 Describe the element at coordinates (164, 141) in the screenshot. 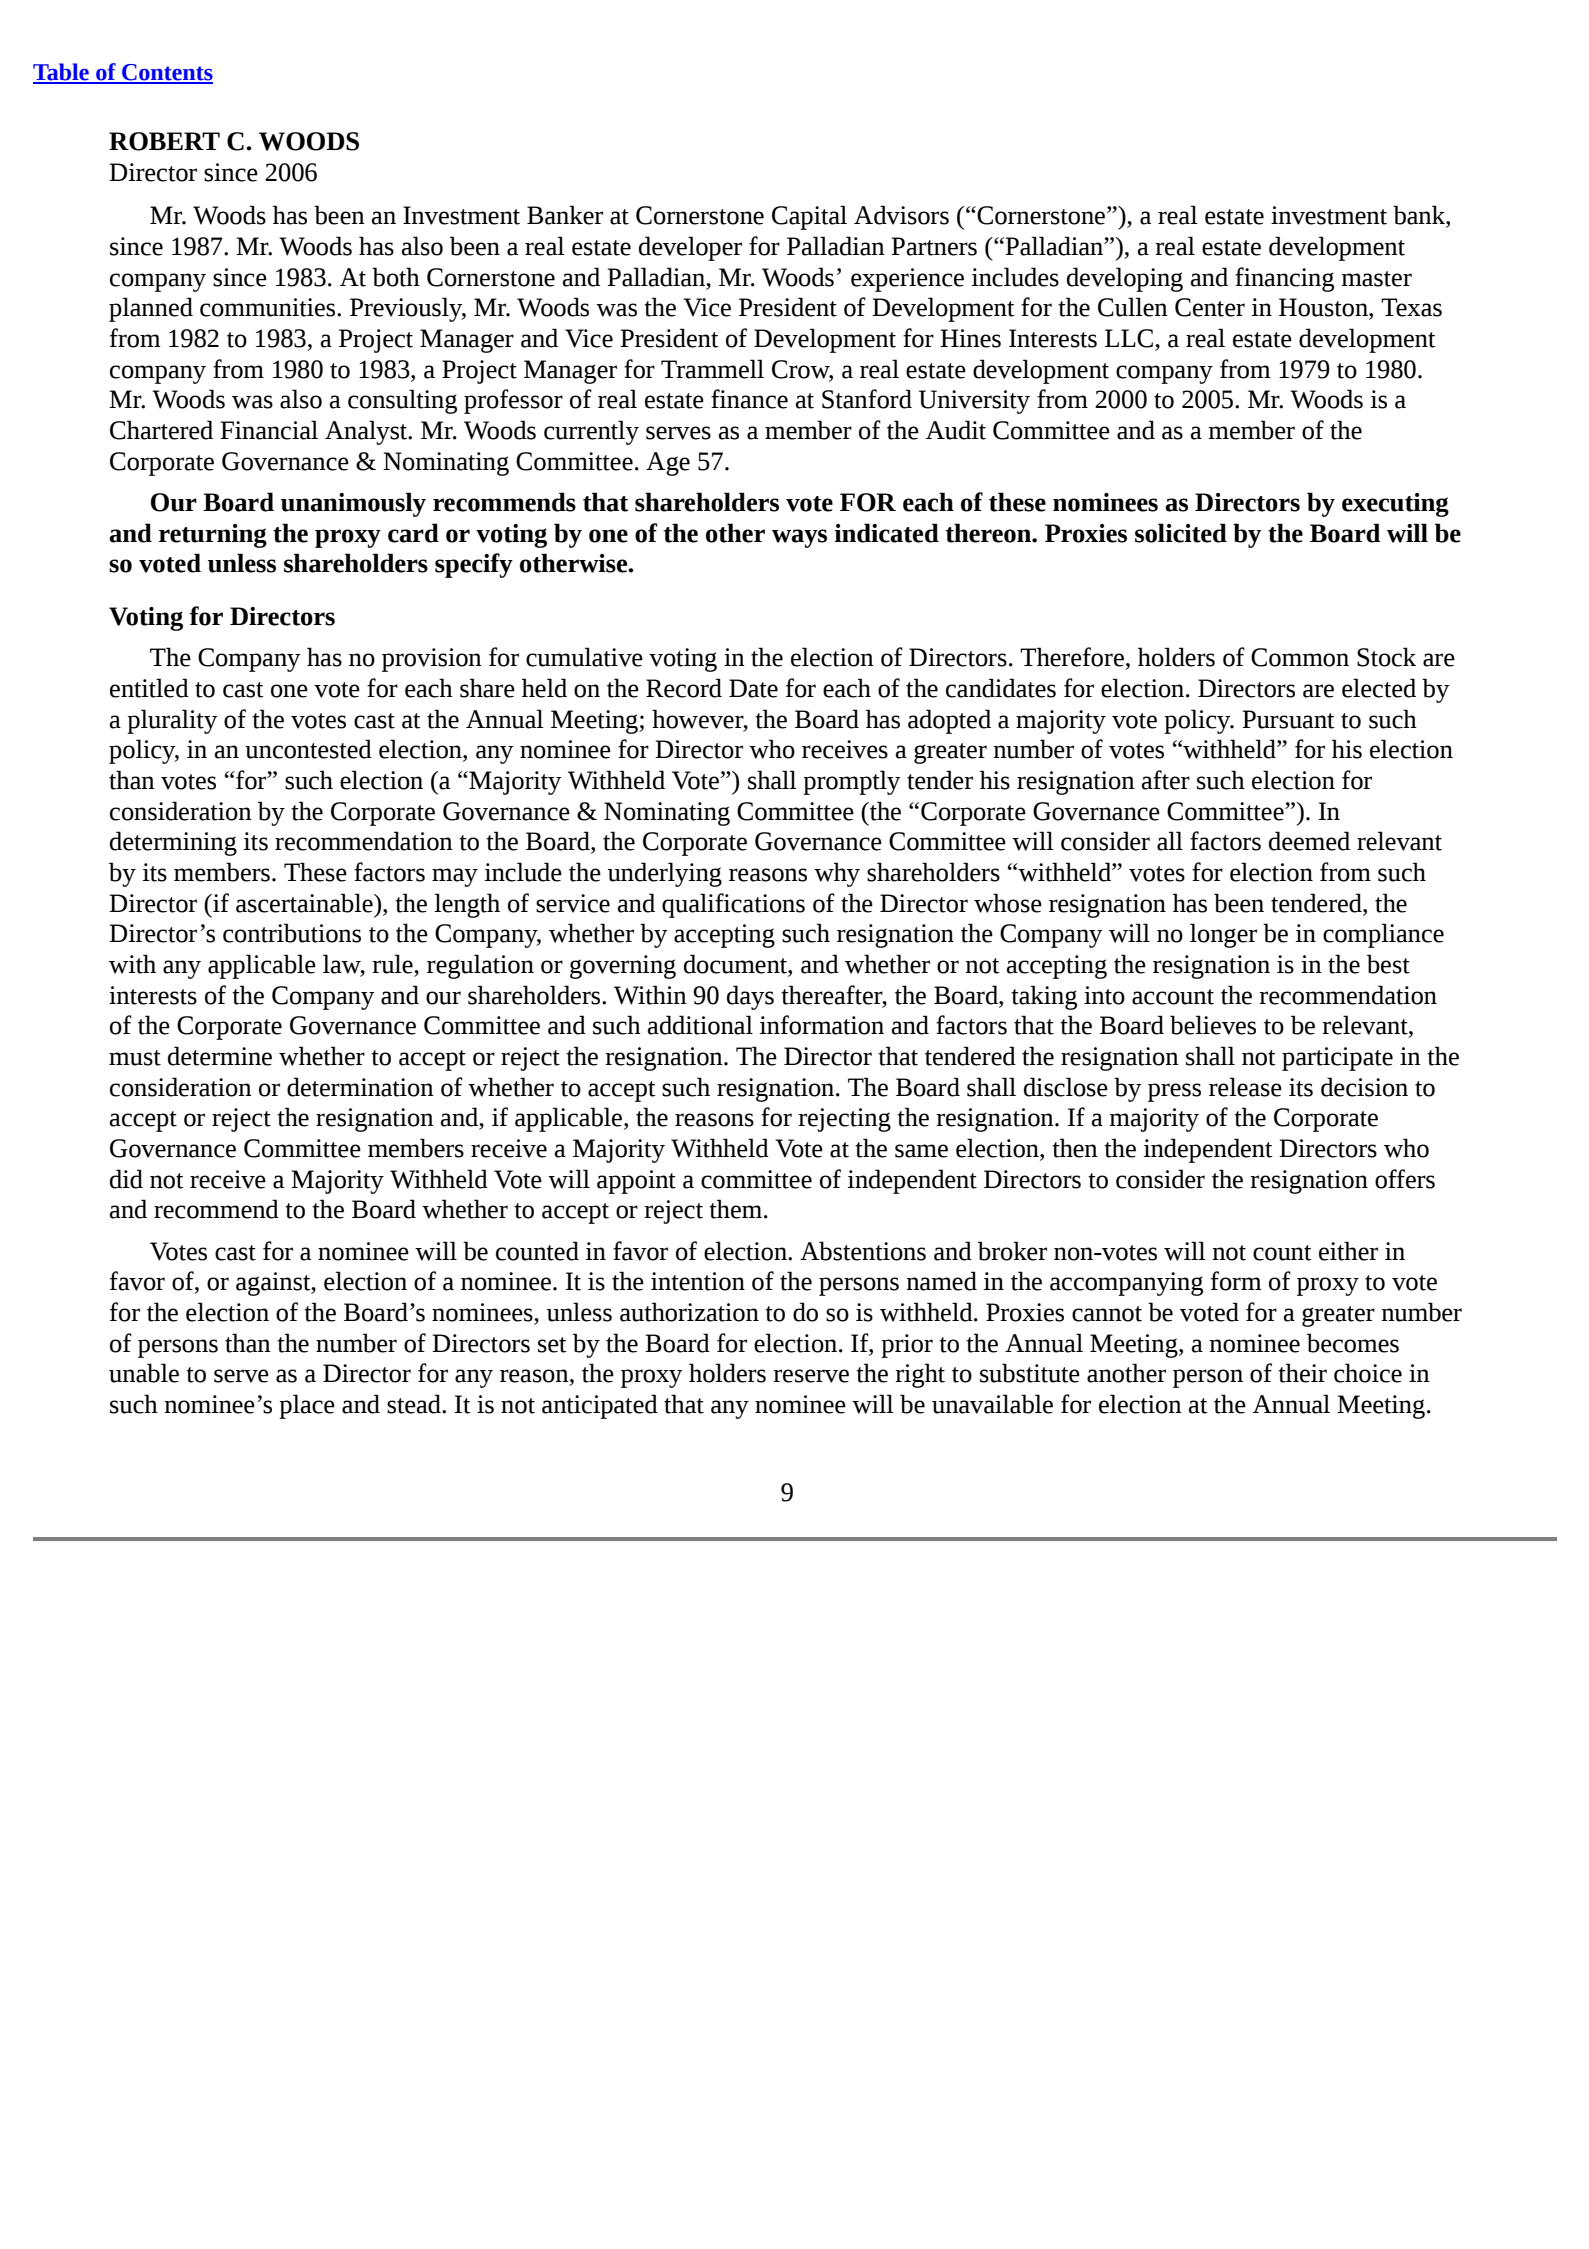

I see `ROBERT` at that location.
